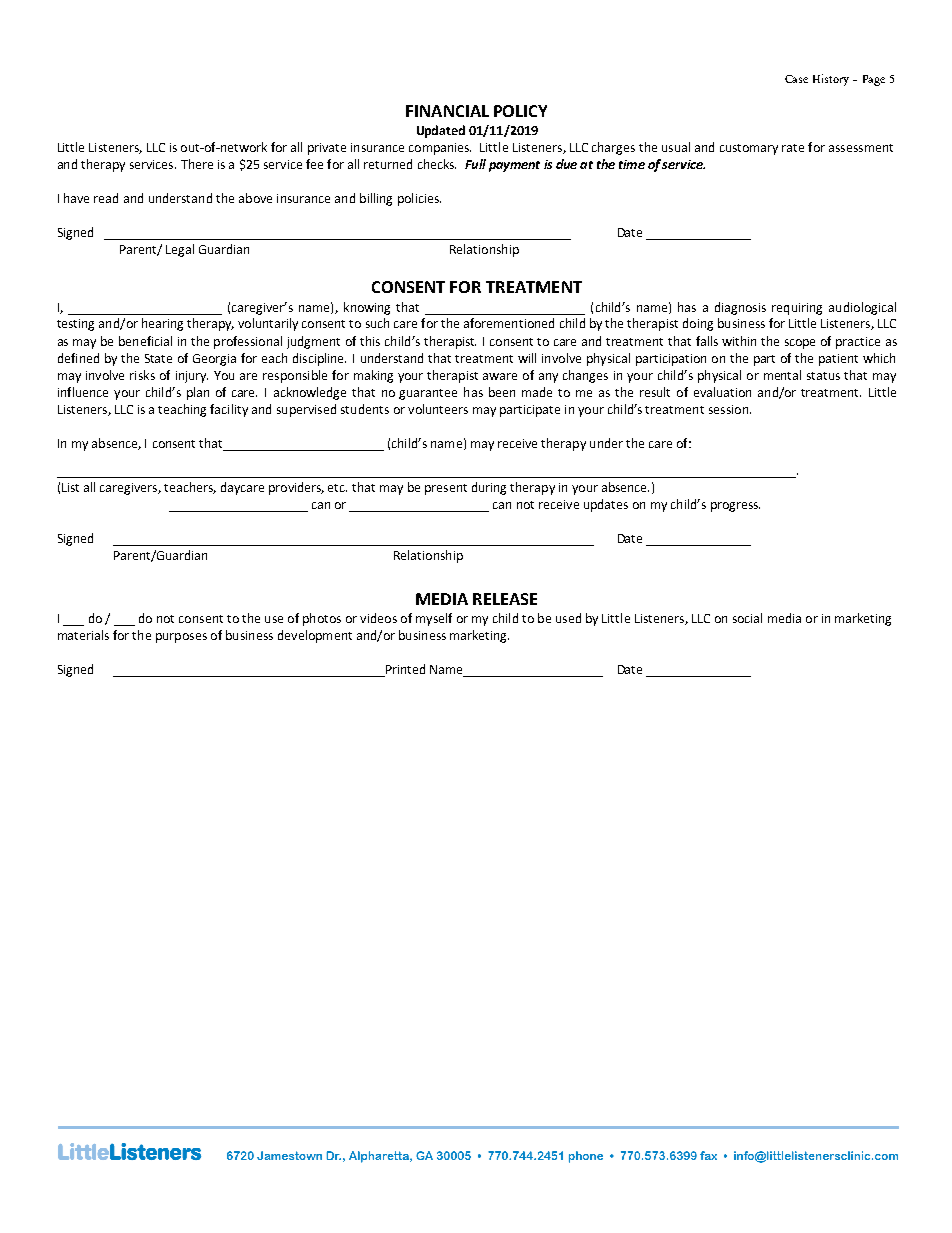 Image resolution: width=952 pixels, height=1233 pixels. Describe the element at coordinates (747, 618) in the screenshot. I see `social` at that location.
